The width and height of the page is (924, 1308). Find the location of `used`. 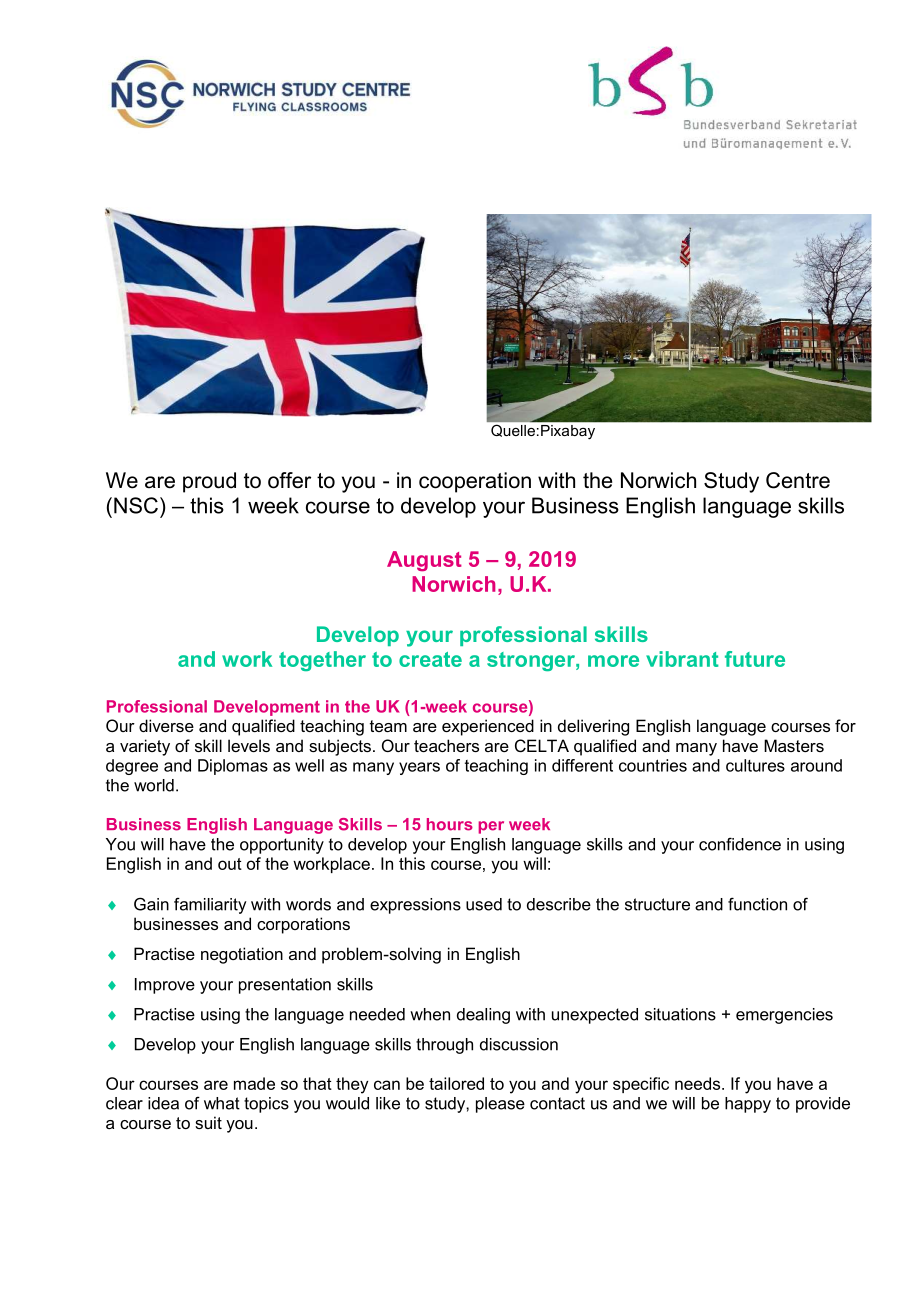

used is located at coordinates (484, 904).
